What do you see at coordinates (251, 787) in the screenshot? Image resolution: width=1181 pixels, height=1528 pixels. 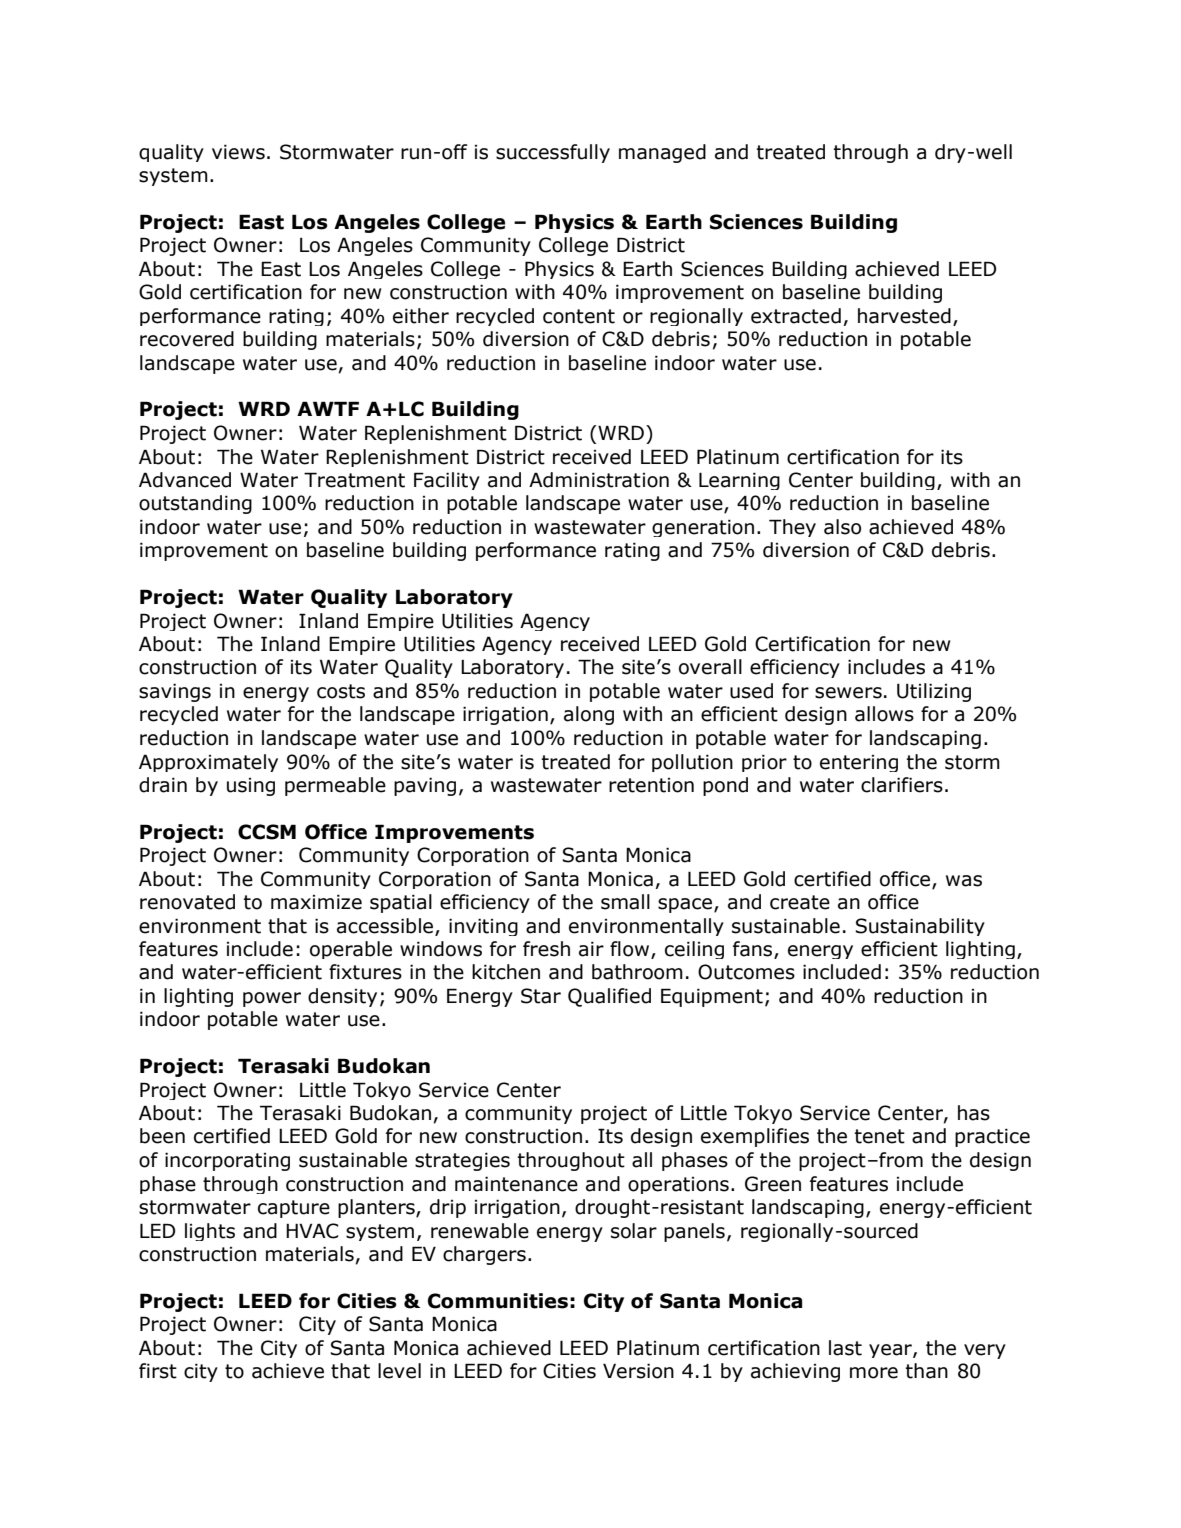 I see `using` at bounding box center [251, 787].
